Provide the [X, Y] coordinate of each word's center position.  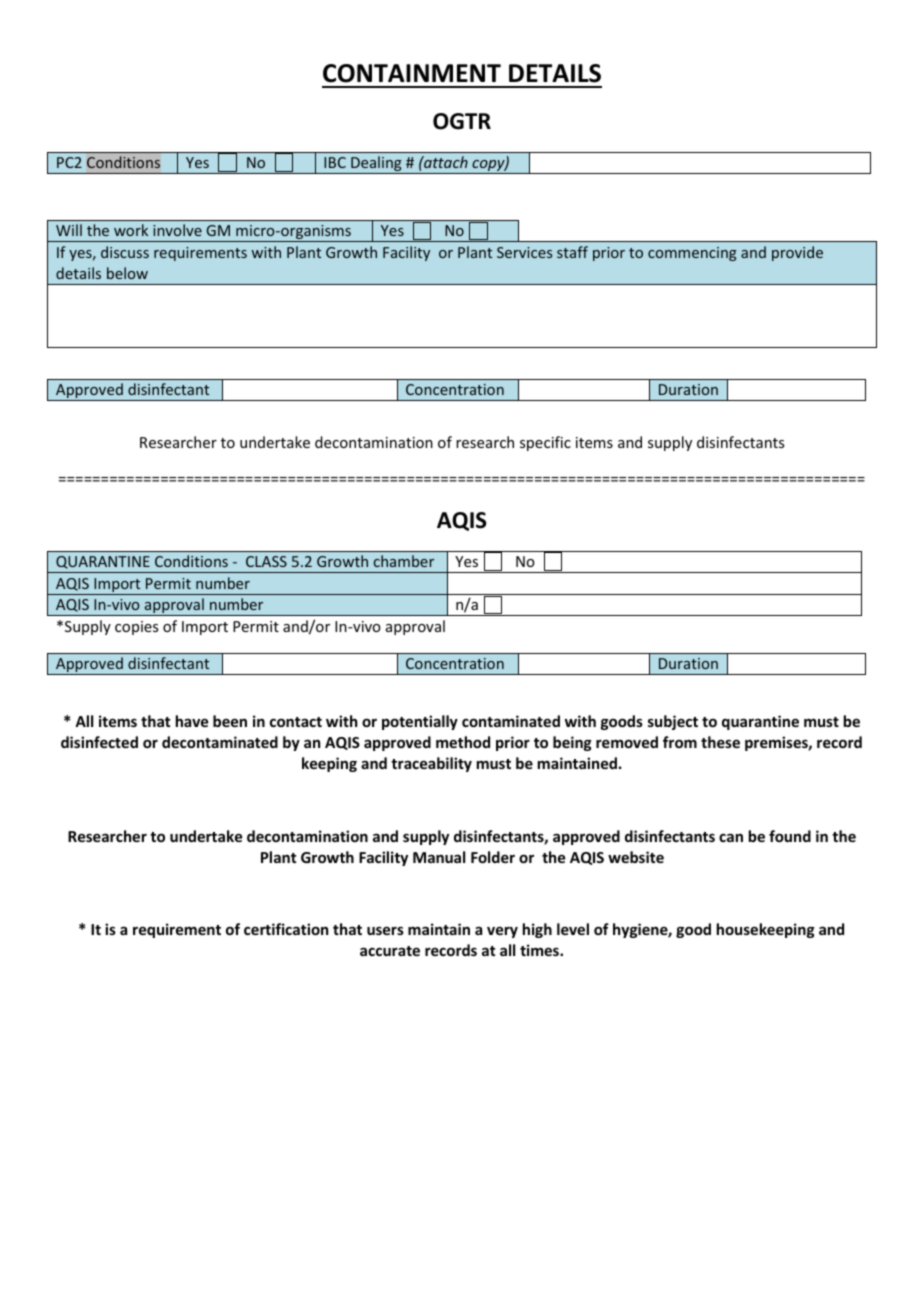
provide [797, 253]
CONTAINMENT [412, 73]
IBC [335, 162]
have [192, 721]
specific [545, 443]
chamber [404, 561]
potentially [420, 722]
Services [524, 252]
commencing [692, 254]
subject [673, 722]
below [127, 273]
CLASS [266, 561]
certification [286, 929]
